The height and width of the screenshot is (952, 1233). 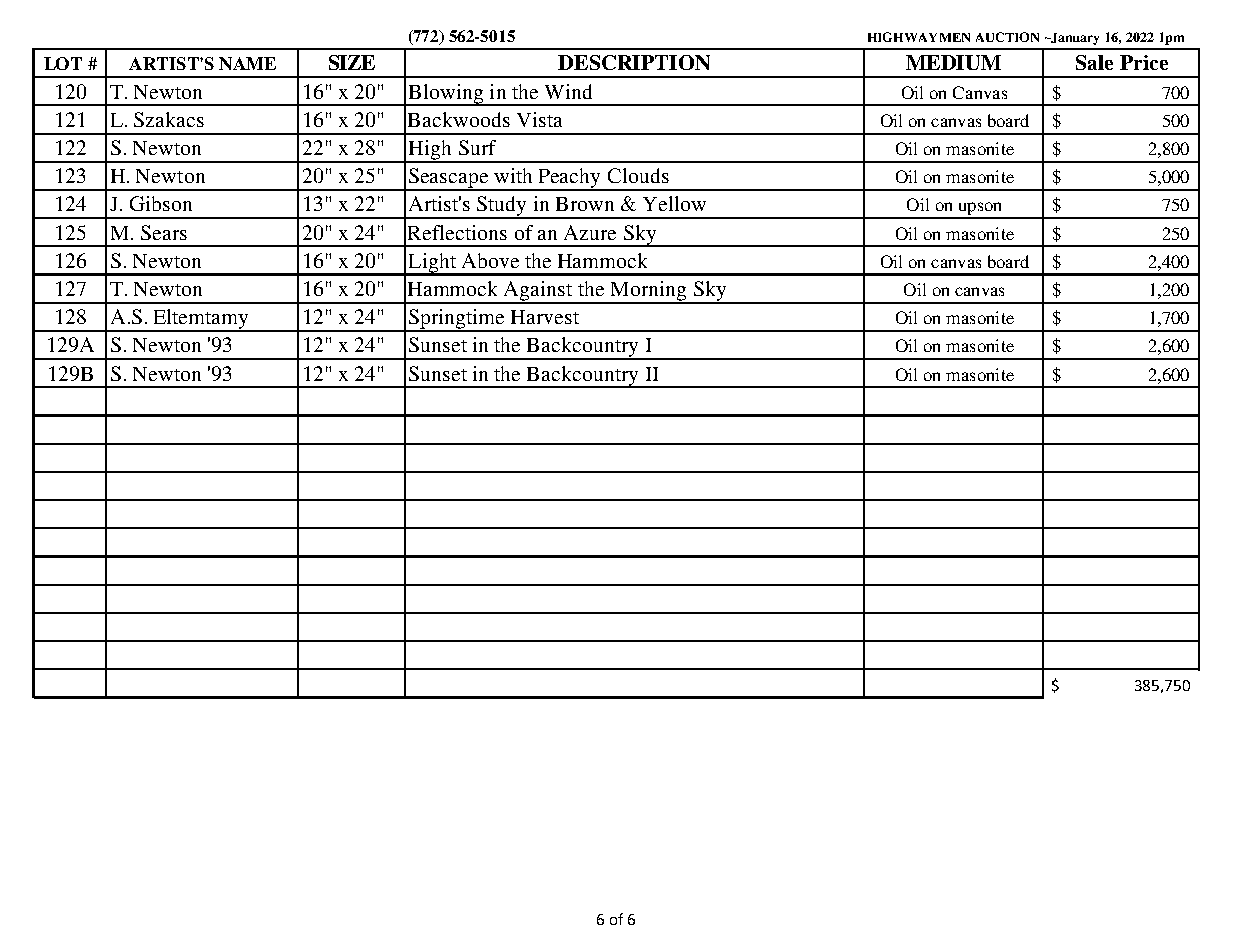 I want to click on Peachy, so click(x=570, y=179).
